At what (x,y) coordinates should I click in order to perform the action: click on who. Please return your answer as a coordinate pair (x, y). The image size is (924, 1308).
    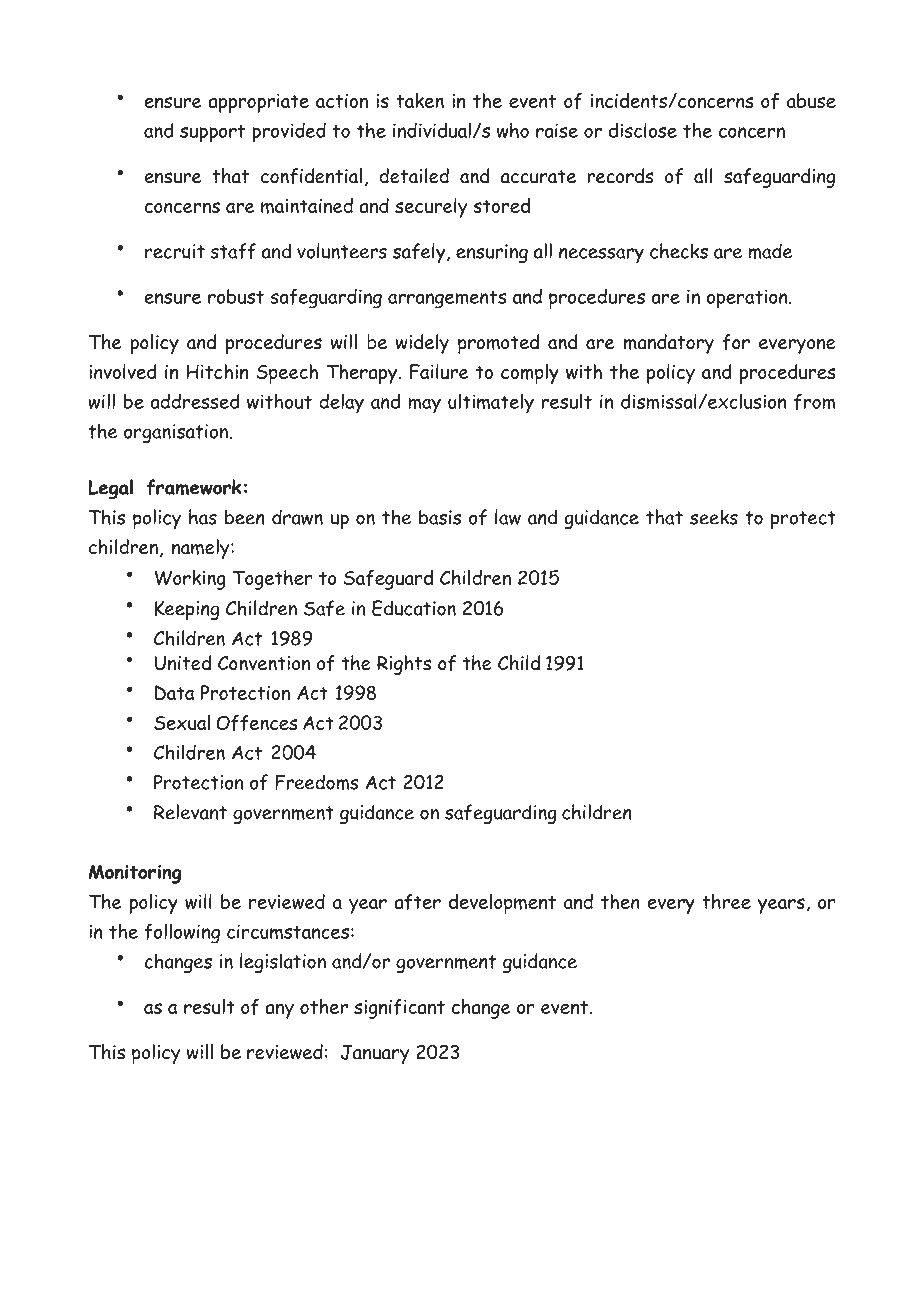
    Looking at the image, I should click on (513, 130).
